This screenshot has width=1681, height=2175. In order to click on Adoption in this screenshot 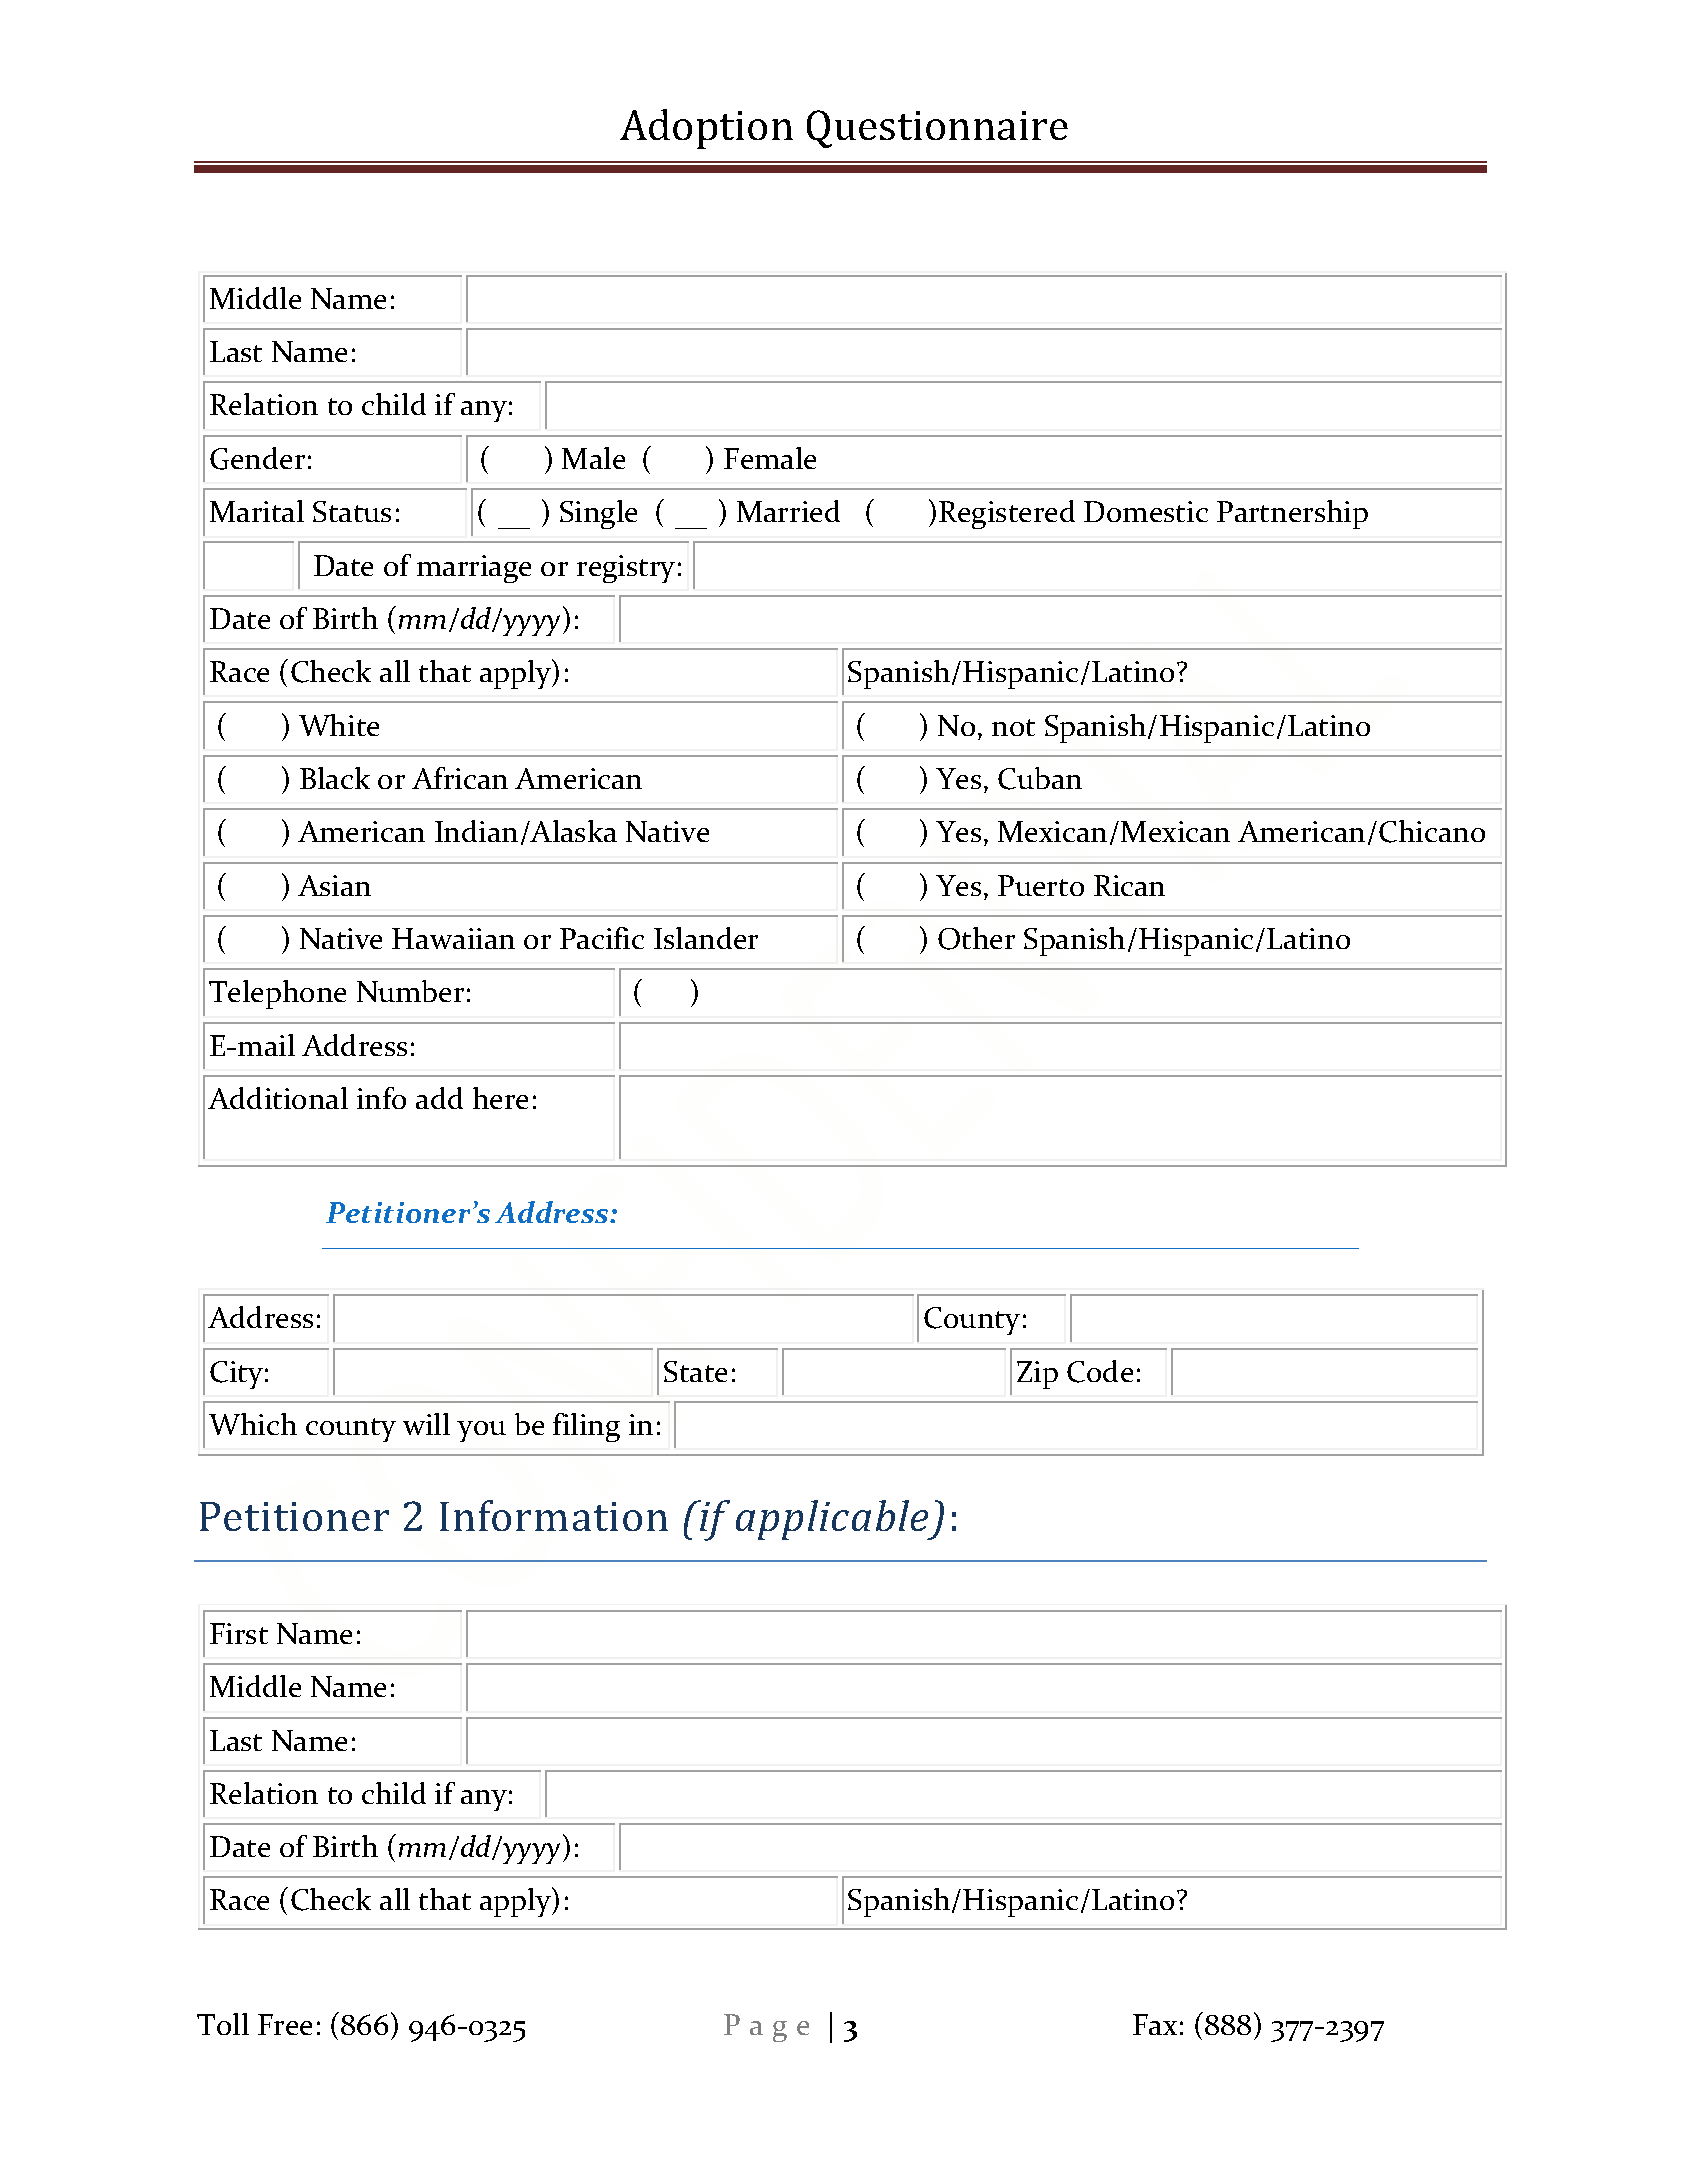, I will do `click(706, 129)`.
